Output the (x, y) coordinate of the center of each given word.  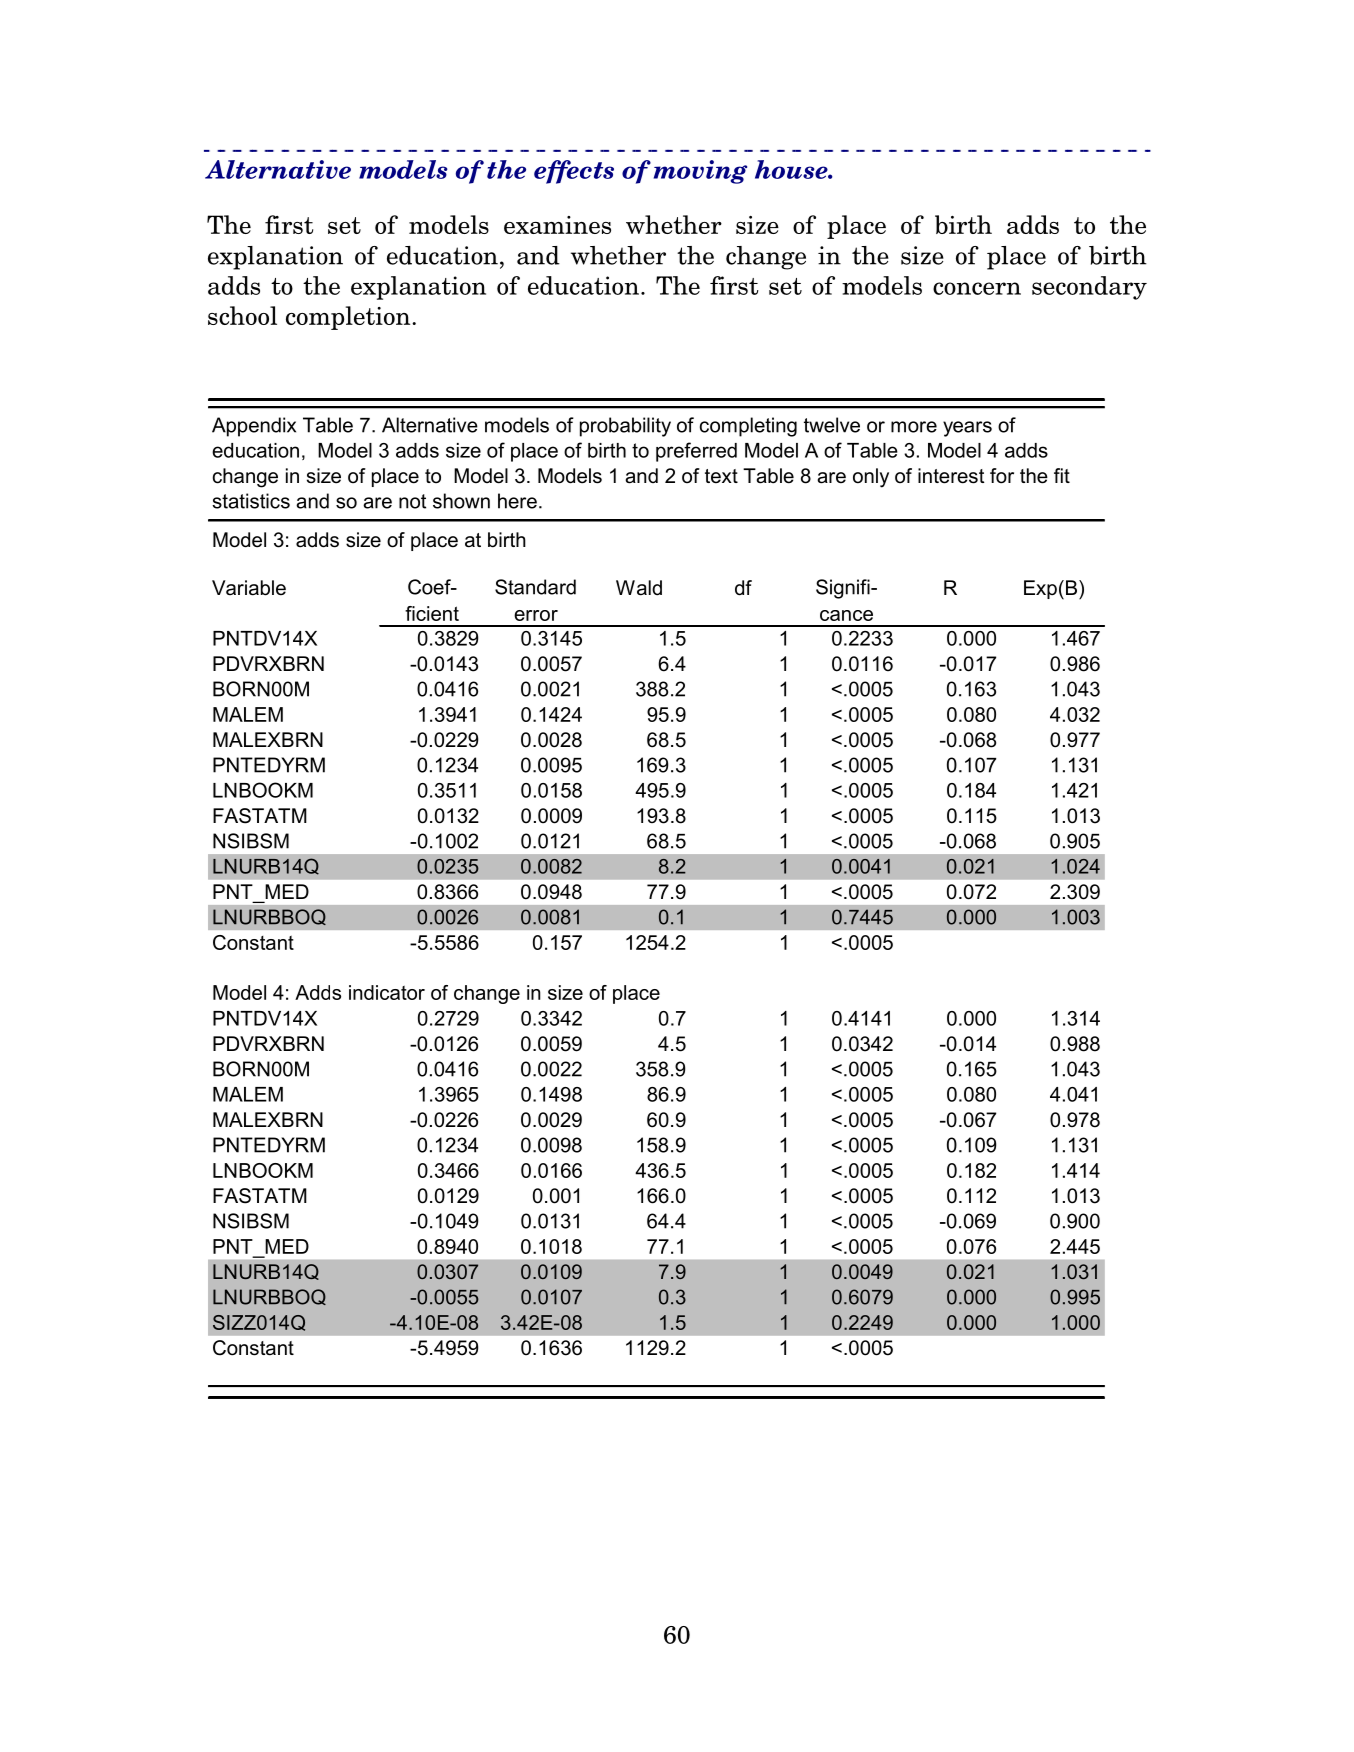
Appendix (254, 427)
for (1002, 476)
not (412, 501)
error (536, 615)
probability (625, 427)
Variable (249, 588)
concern (977, 288)
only (871, 478)
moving (700, 172)
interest (951, 476)
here (517, 501)
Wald (639, 588)
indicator (387, 992)
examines (557, 225)
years (967, 429)
